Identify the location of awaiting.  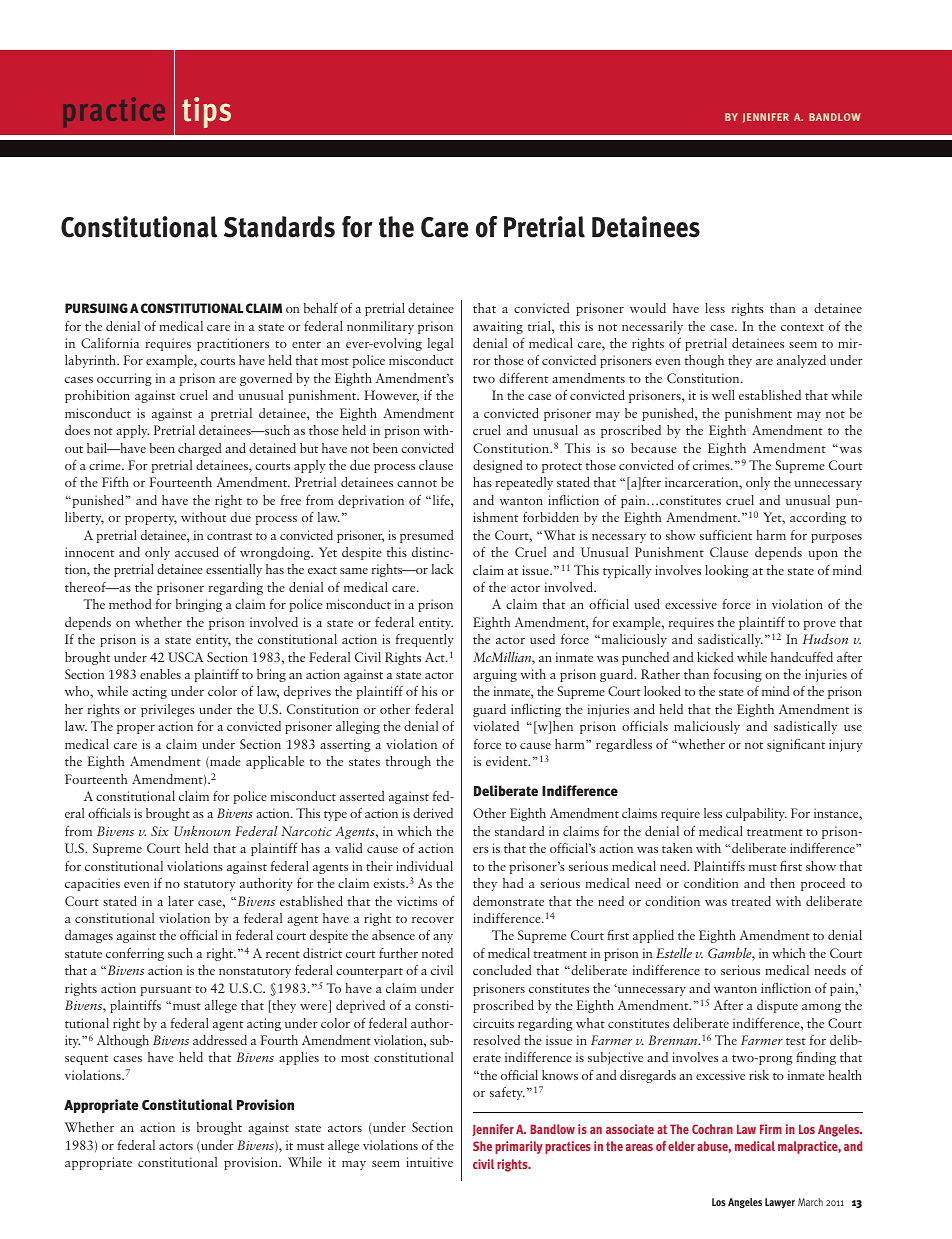
(498, 327).
